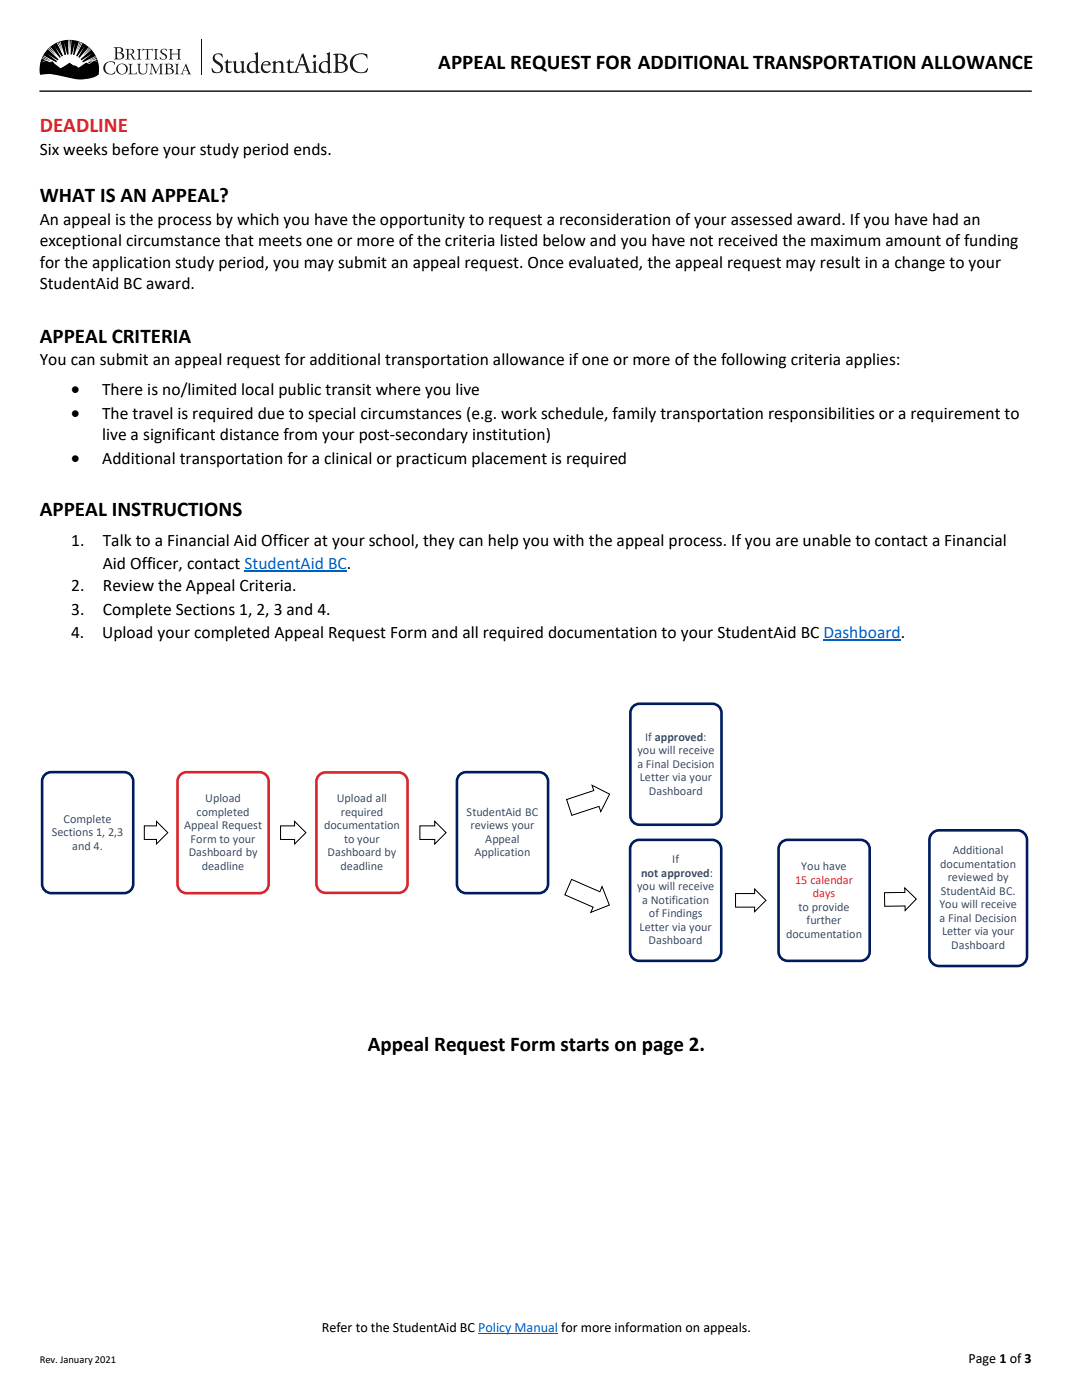 The width and height of the screenshot is (1073, 1388). What do you see at coordinates (945, 219) in the screenshot?
I see `had` at bounding box center [945, 219].
